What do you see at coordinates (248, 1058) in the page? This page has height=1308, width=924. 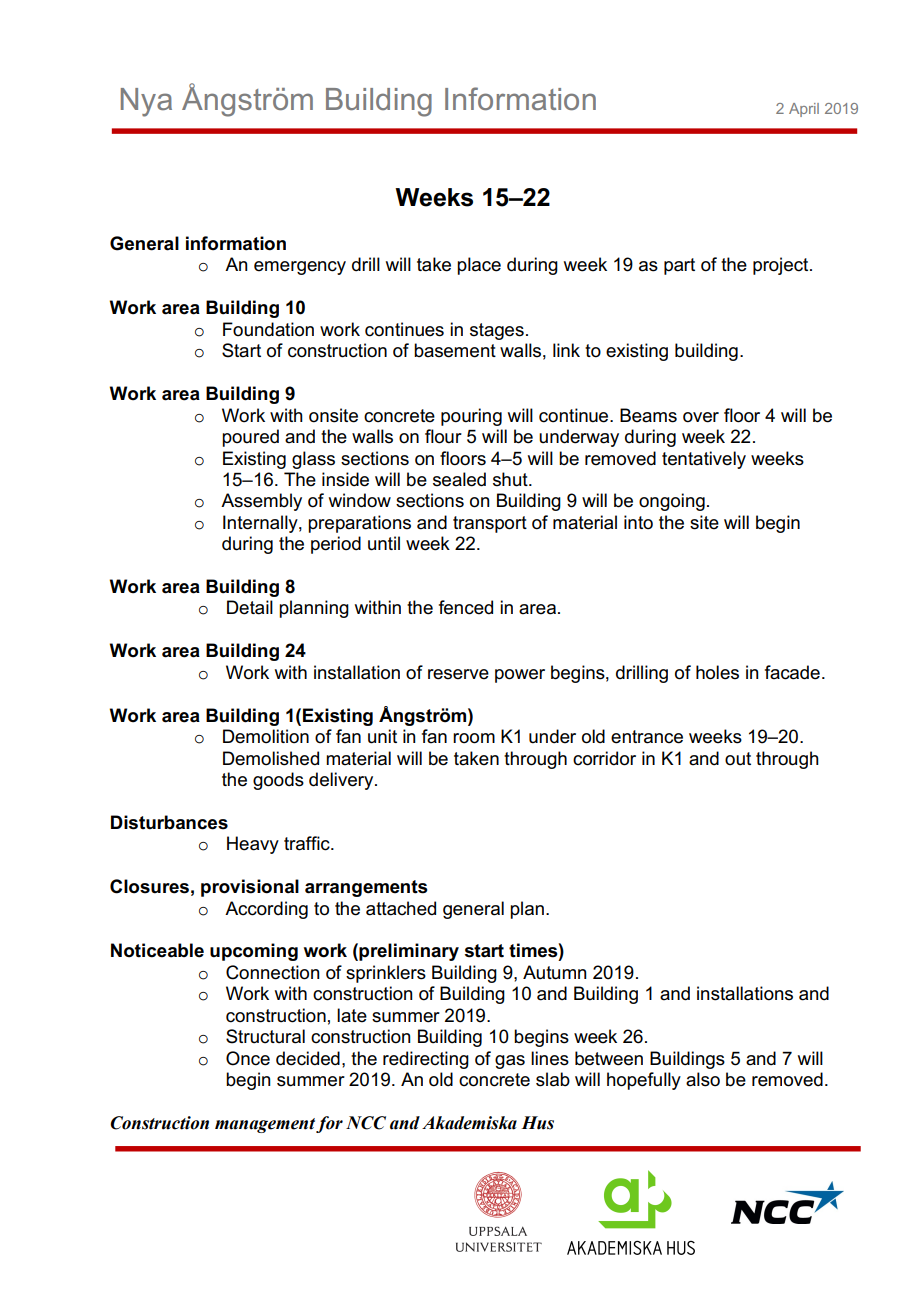 I see `Once` at bounding box center [248, 1058].
